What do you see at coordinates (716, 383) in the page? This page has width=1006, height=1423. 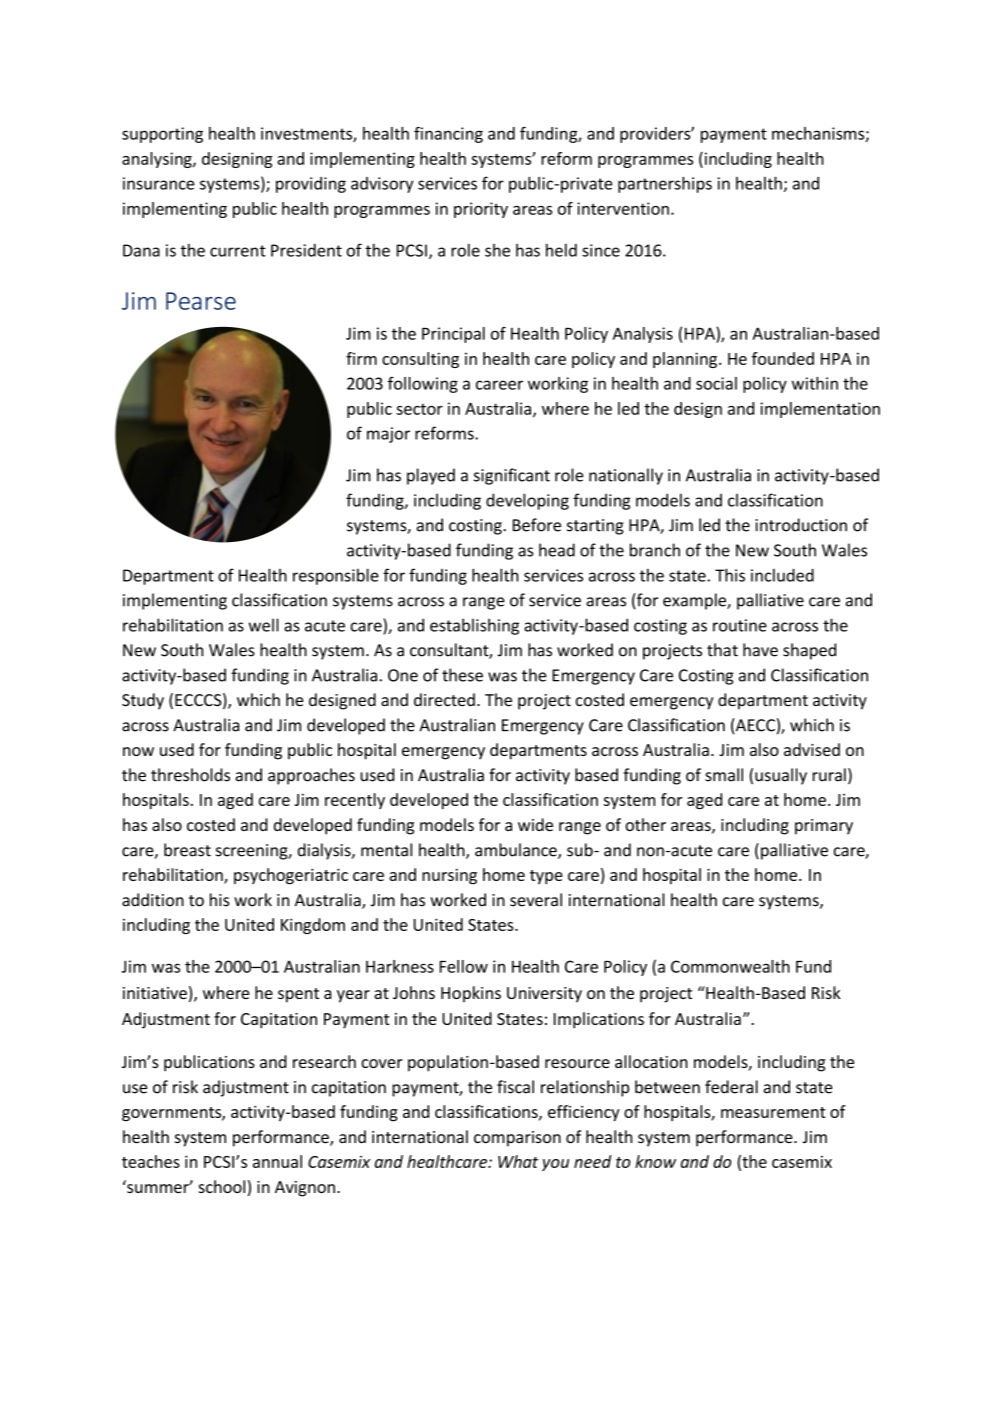 I see `social` at bounding box center [716, 383].
